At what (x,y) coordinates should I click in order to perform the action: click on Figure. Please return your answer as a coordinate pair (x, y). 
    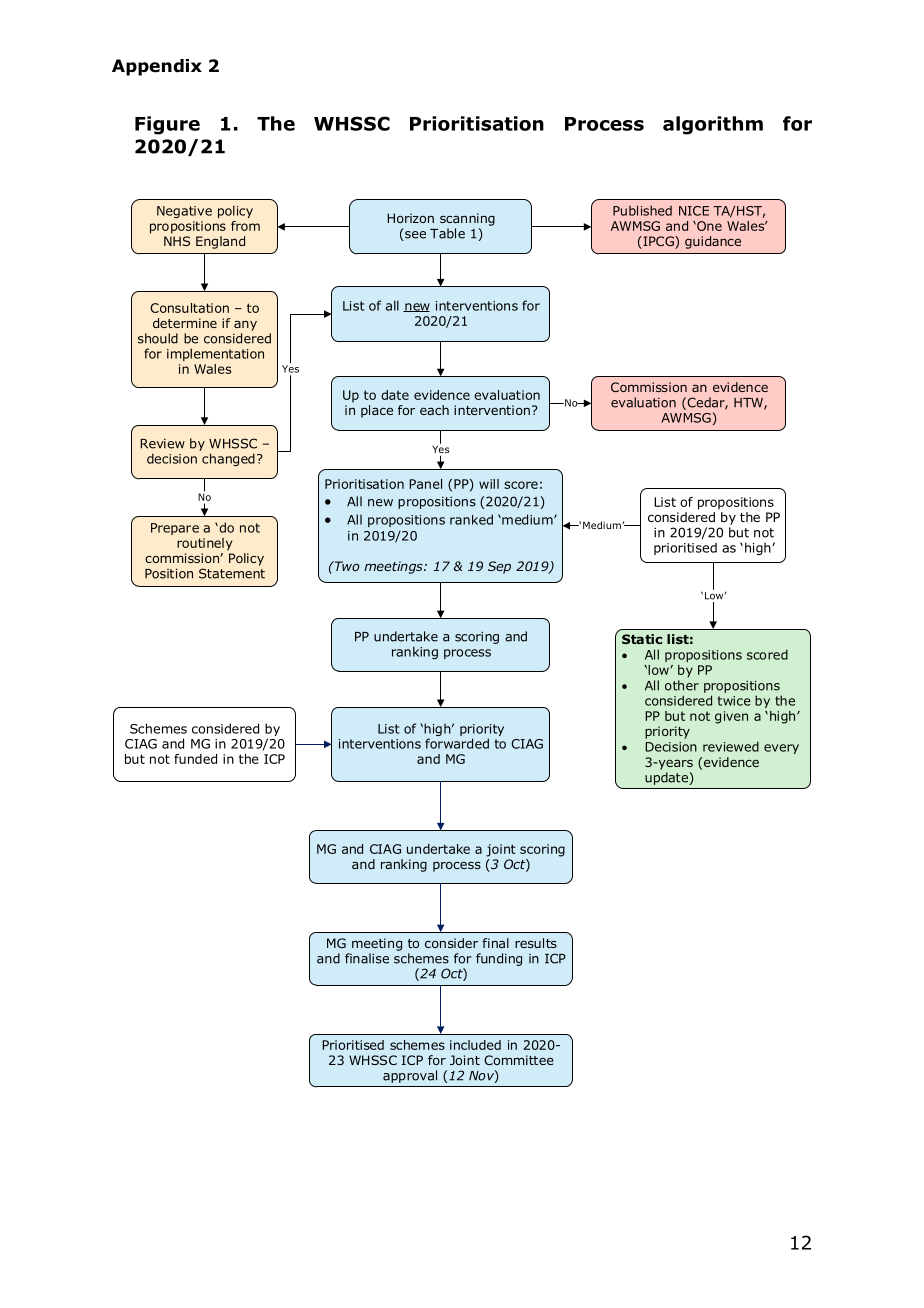
    Looking at the image, I should click on (167, 125).
